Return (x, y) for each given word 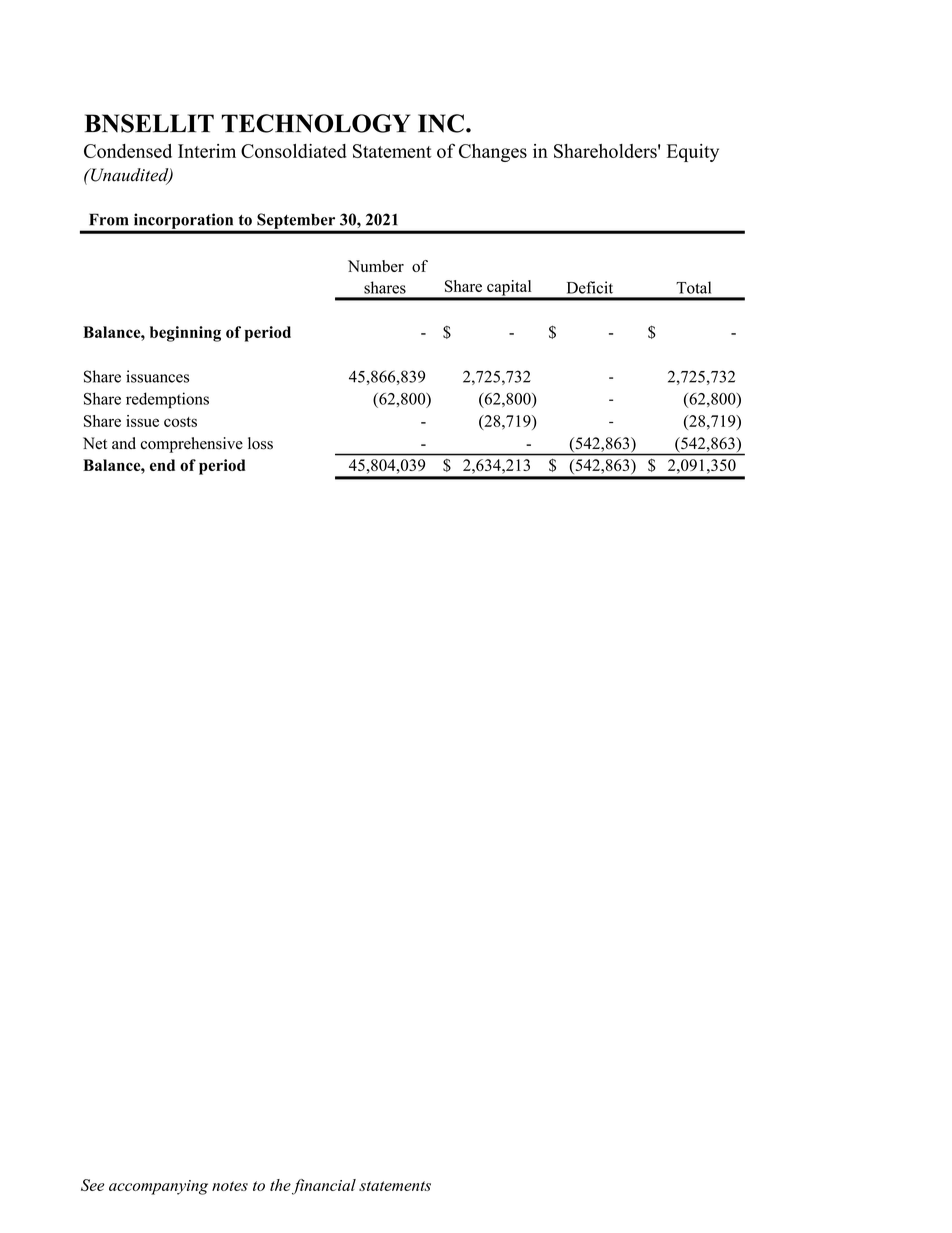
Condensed (128, 151)
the (280, 1185)
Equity (693, 153)
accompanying (158, 1187)
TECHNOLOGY (315, 123)
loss (260, 443)
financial (324, 1187)
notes (230, 1186)
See (92, 1185)
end (162, 465)
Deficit (590, 287)
